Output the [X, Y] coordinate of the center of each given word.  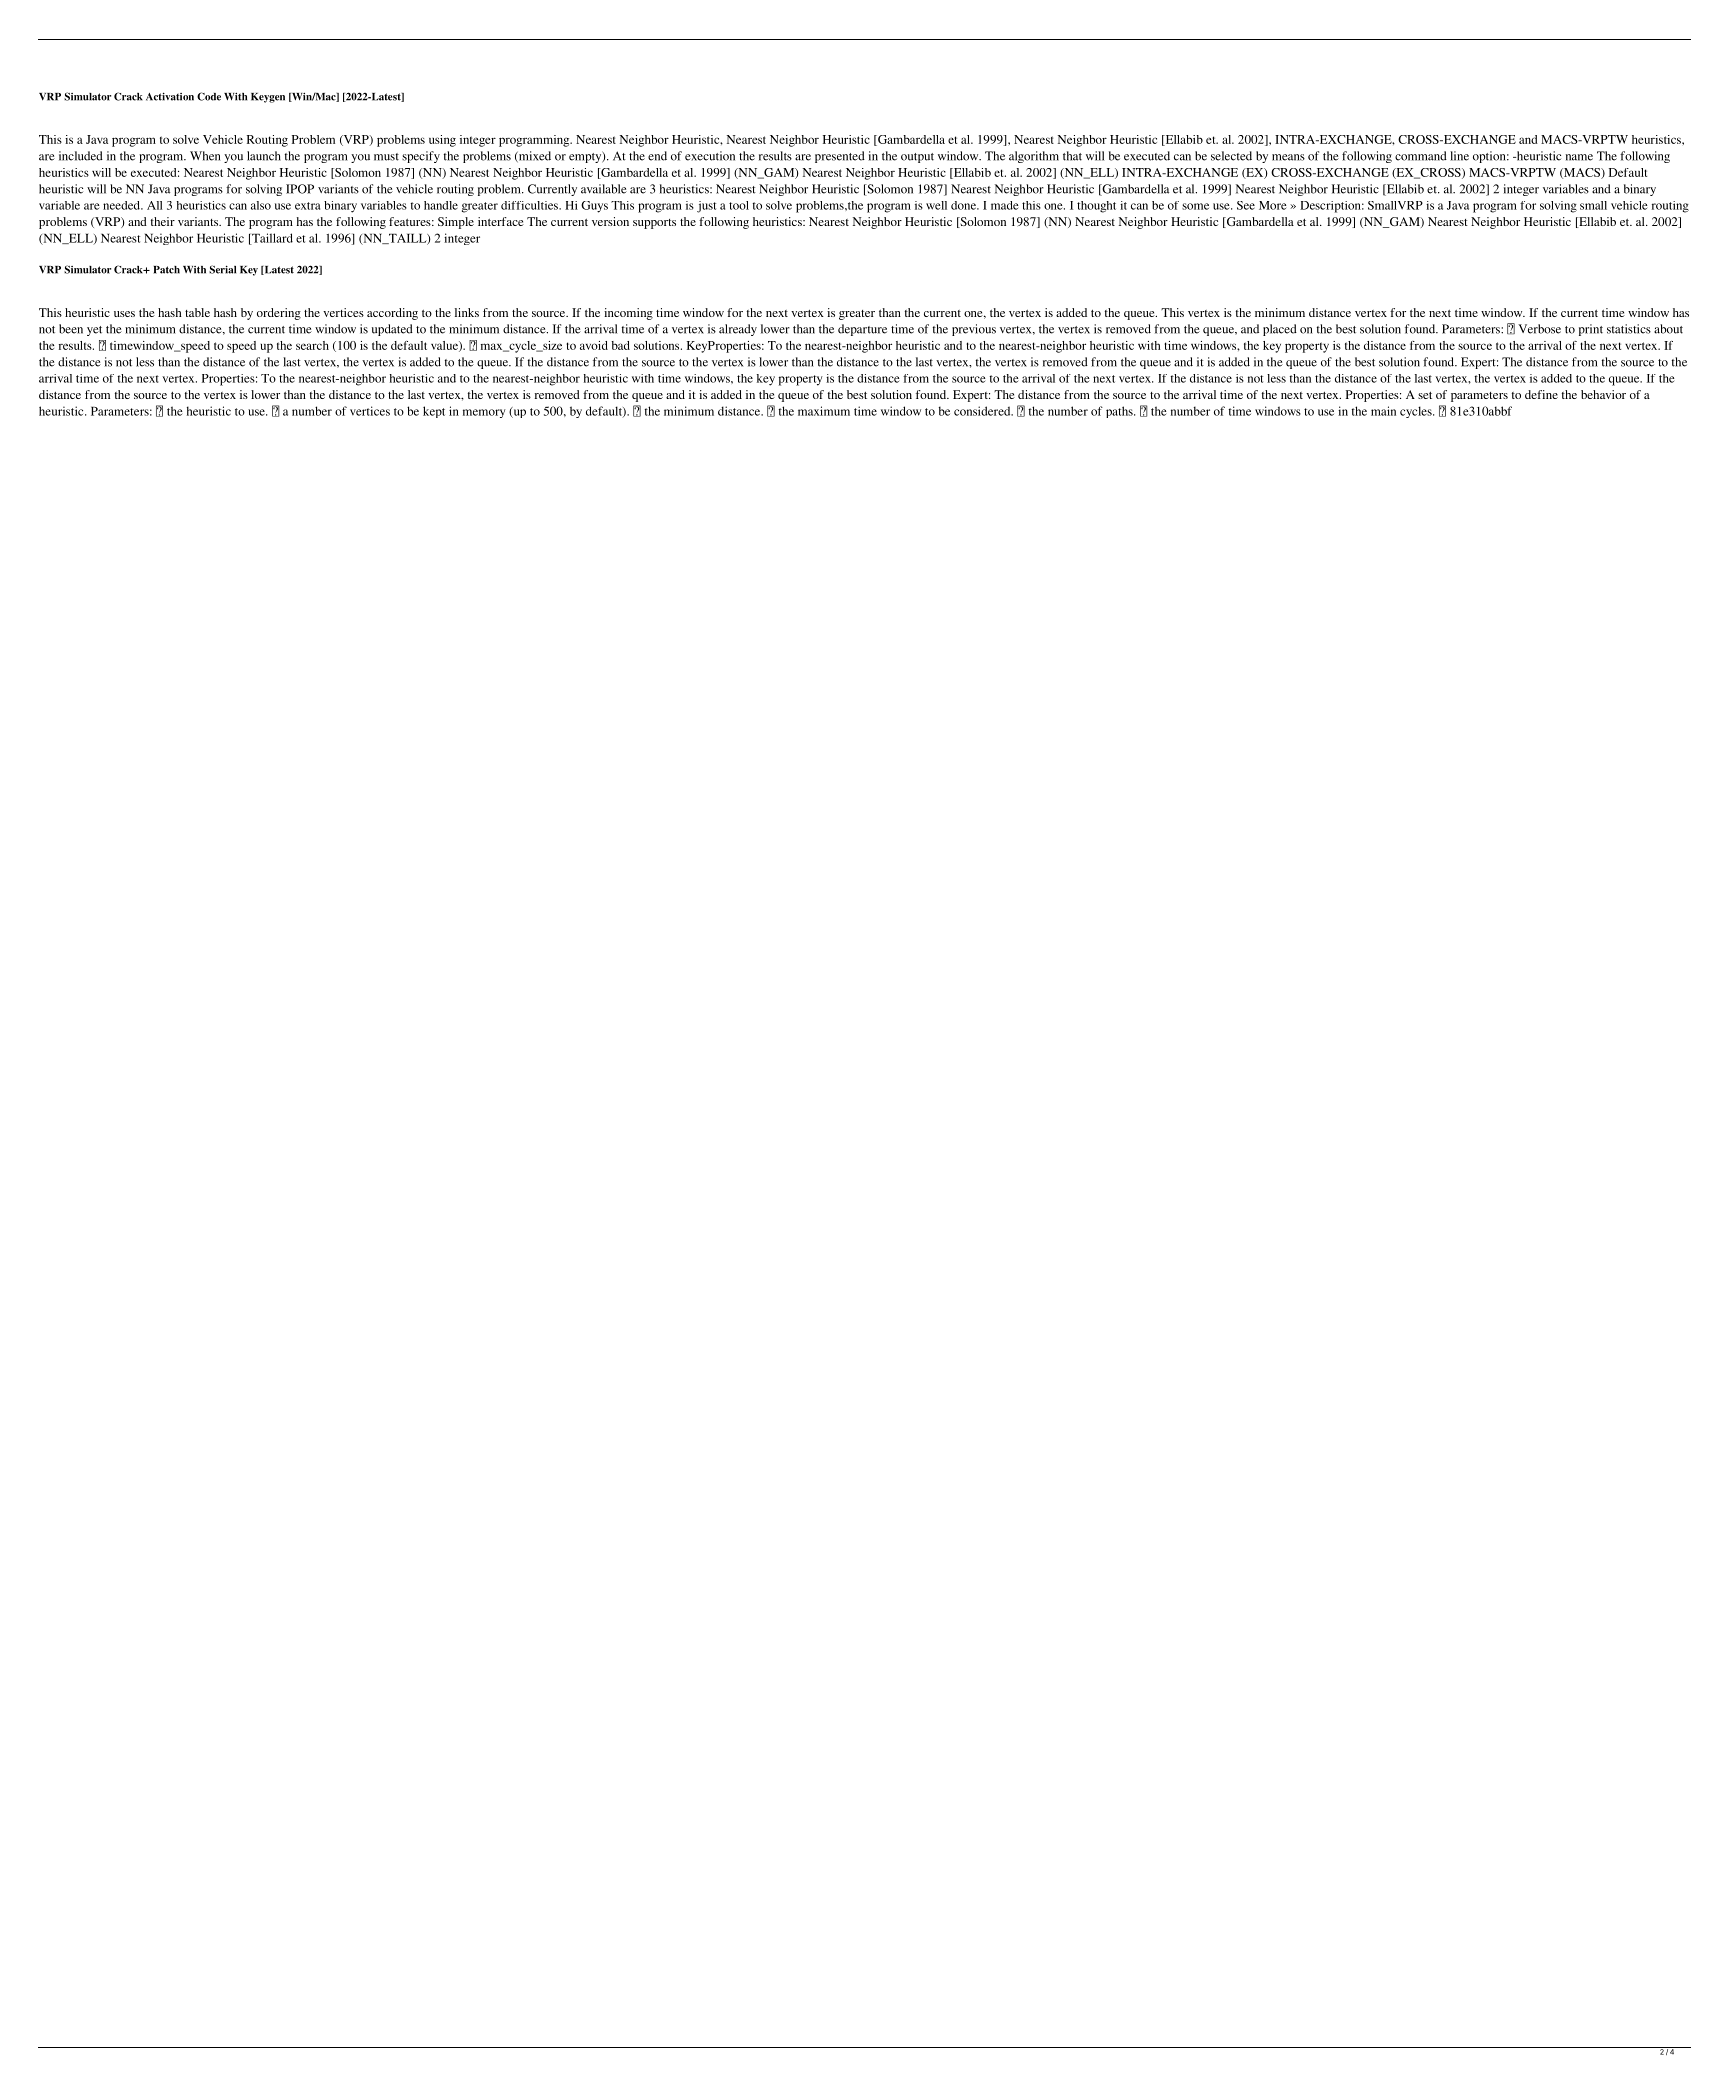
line [1459, 156]
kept [434, 412]
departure [862, 330]
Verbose [1539, 329]
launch [264, 156]
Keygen [268, 98]
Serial [222, 269]
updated [392, 330]
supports [654, 224]
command [1421, 156]
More [1273, 205]
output [917, 158]
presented [840, 157]
